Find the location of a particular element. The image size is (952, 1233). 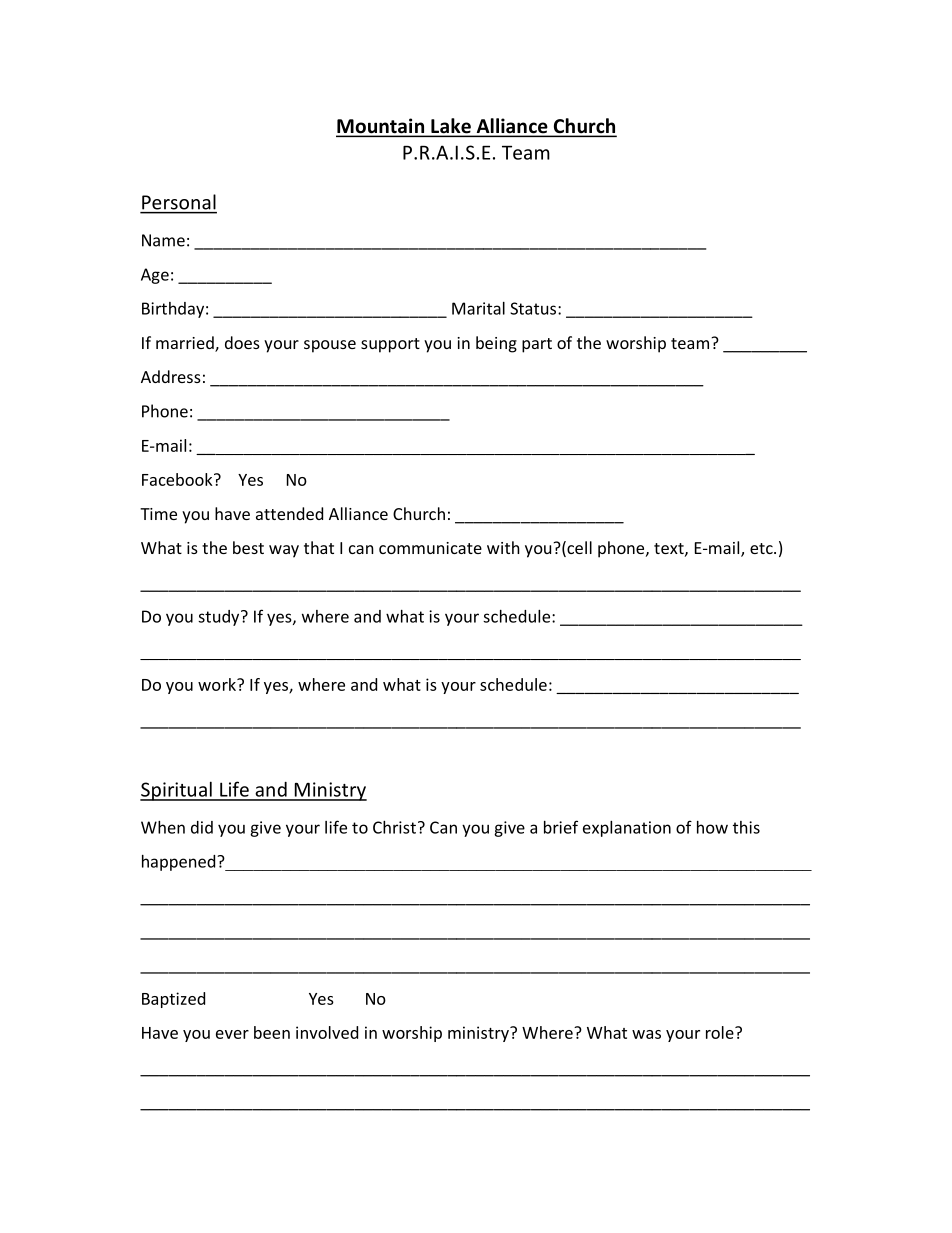

Name is located at coordinates (163, 240).
